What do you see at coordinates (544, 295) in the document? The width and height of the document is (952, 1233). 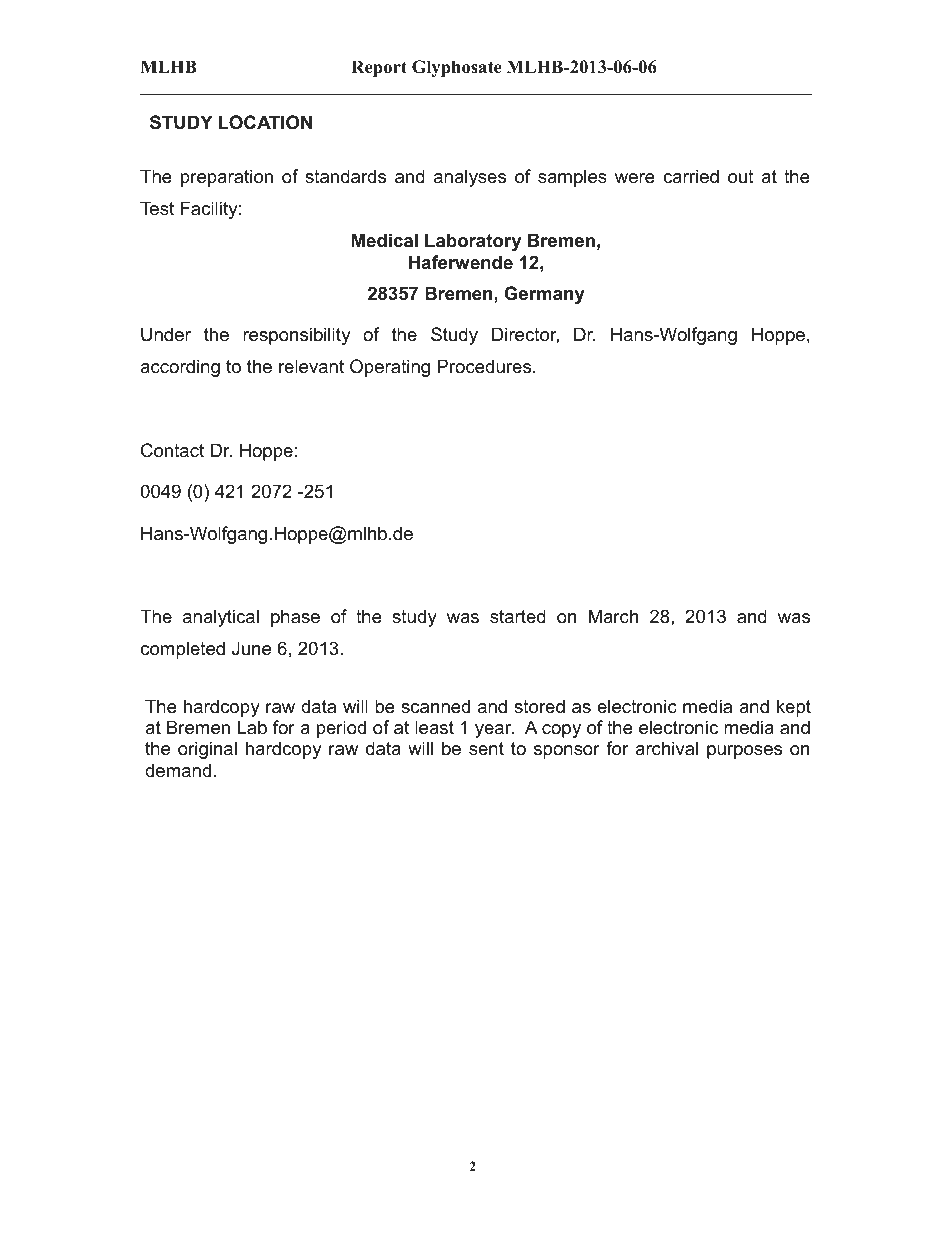 I see `Germany` at bounding box center [544, 295].
